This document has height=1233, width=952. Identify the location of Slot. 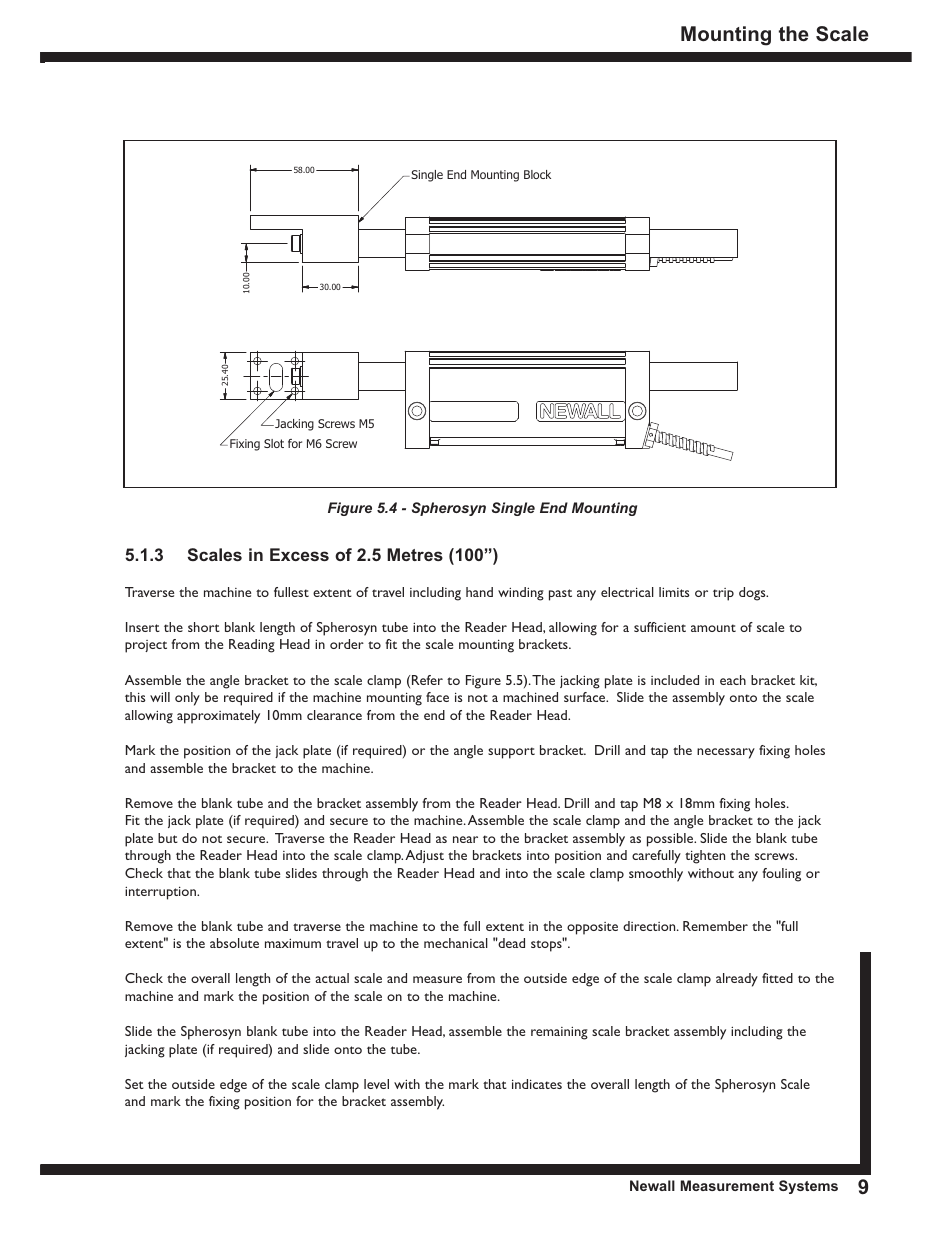
(274, 443).
